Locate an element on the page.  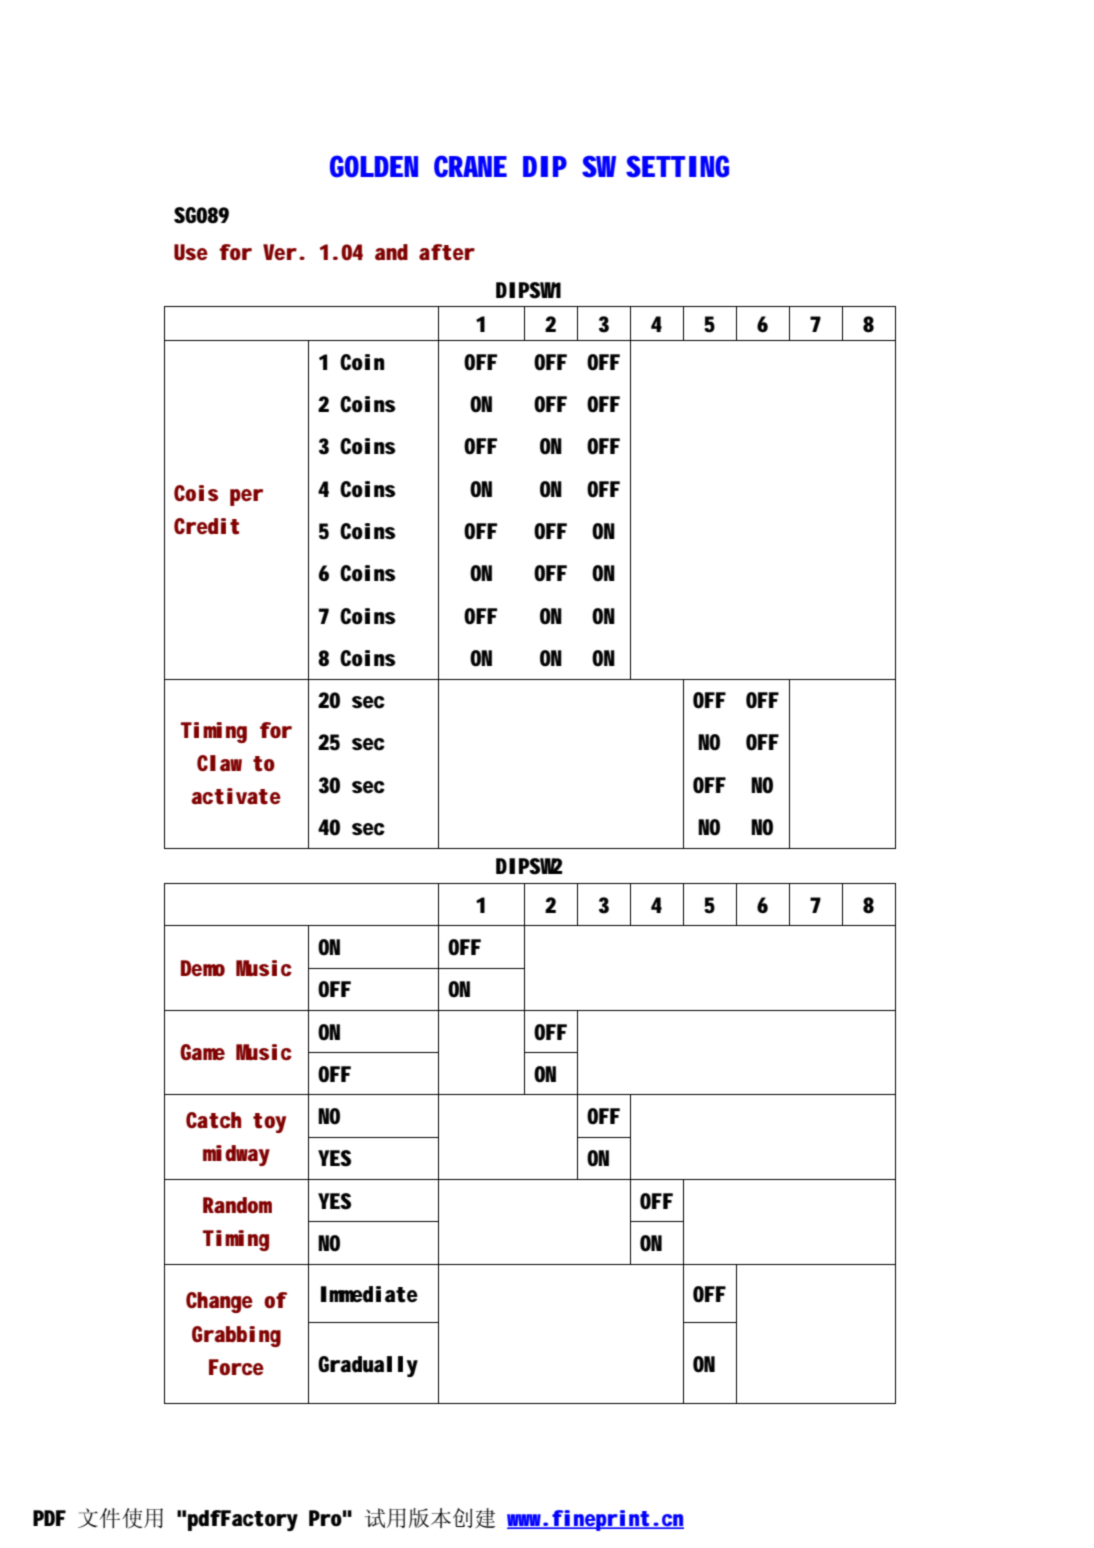
Grabbing is located at coordinates (236, 1336).
